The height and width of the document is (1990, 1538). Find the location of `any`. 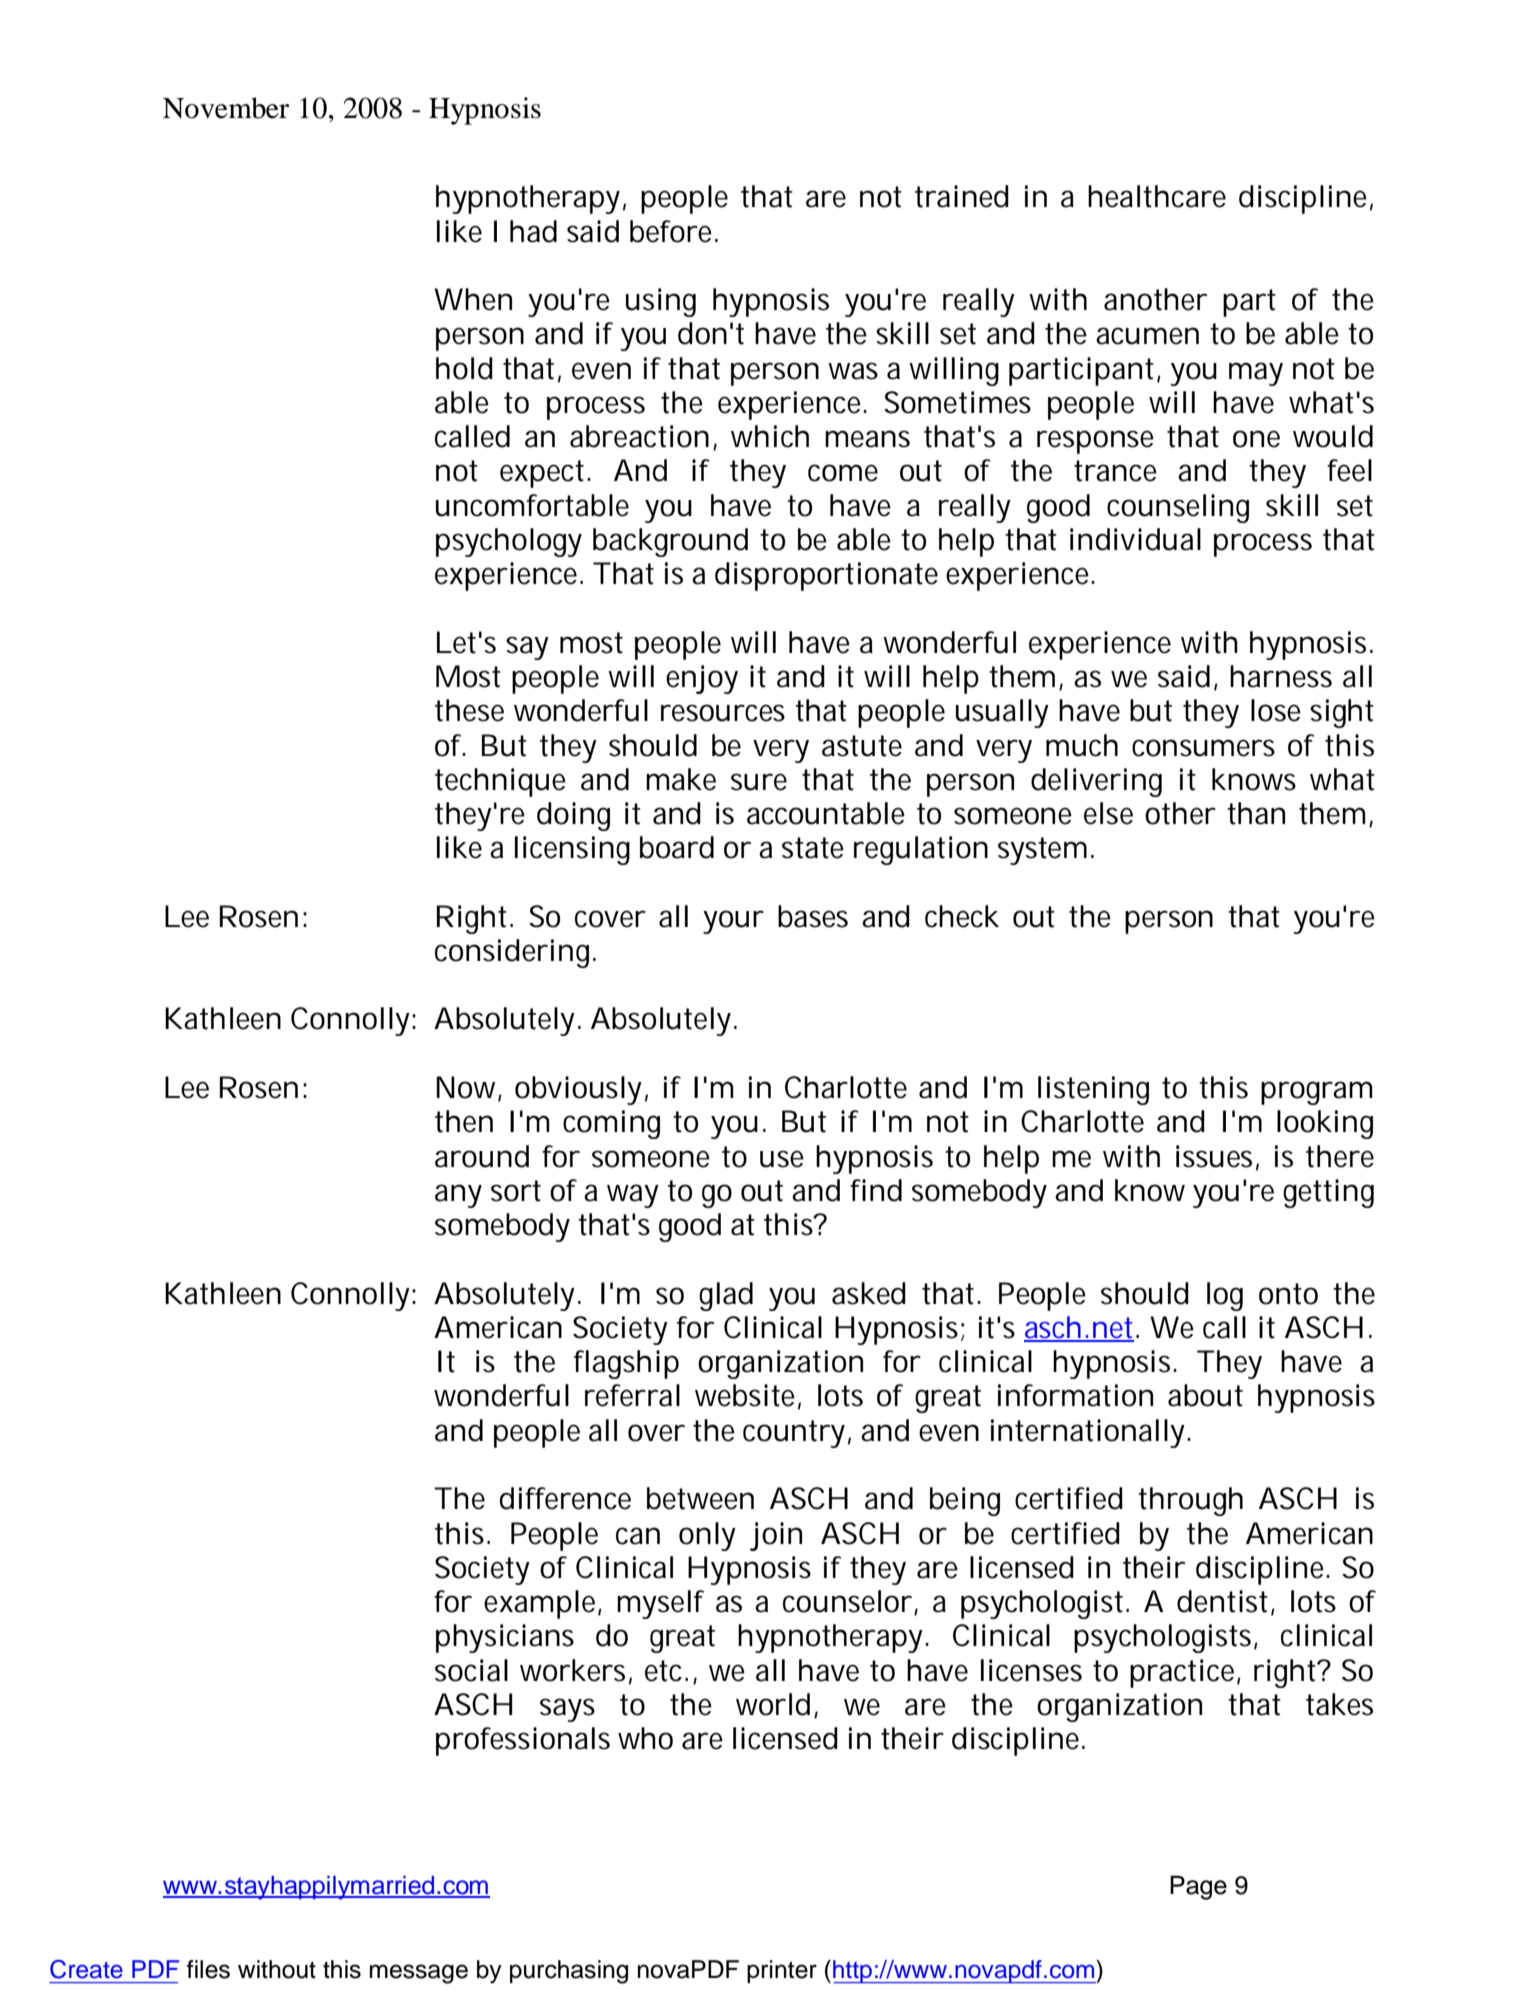

any is located at coordinates (458, 1196).
